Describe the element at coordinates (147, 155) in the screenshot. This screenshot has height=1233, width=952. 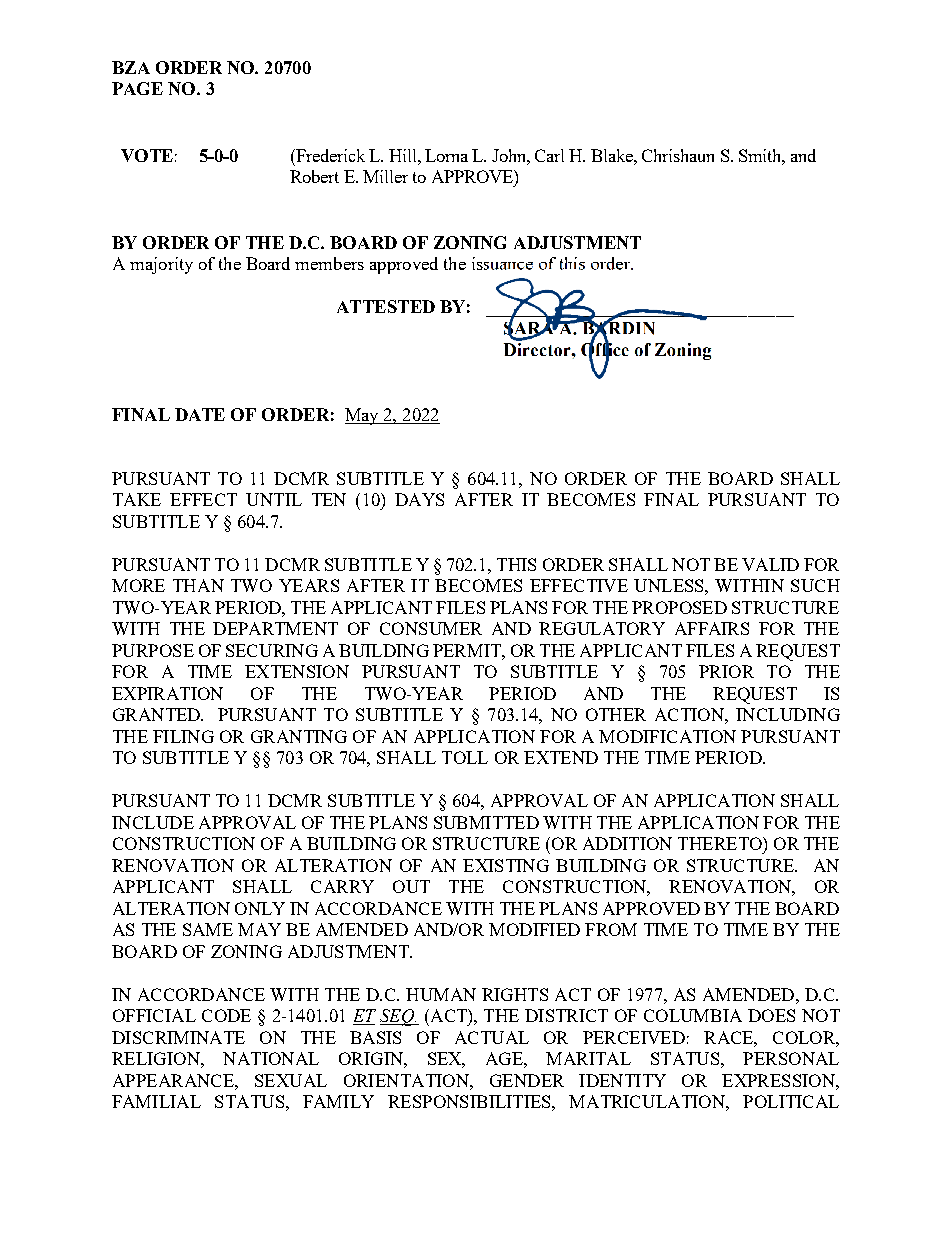
I see `VOTE` at that location.
